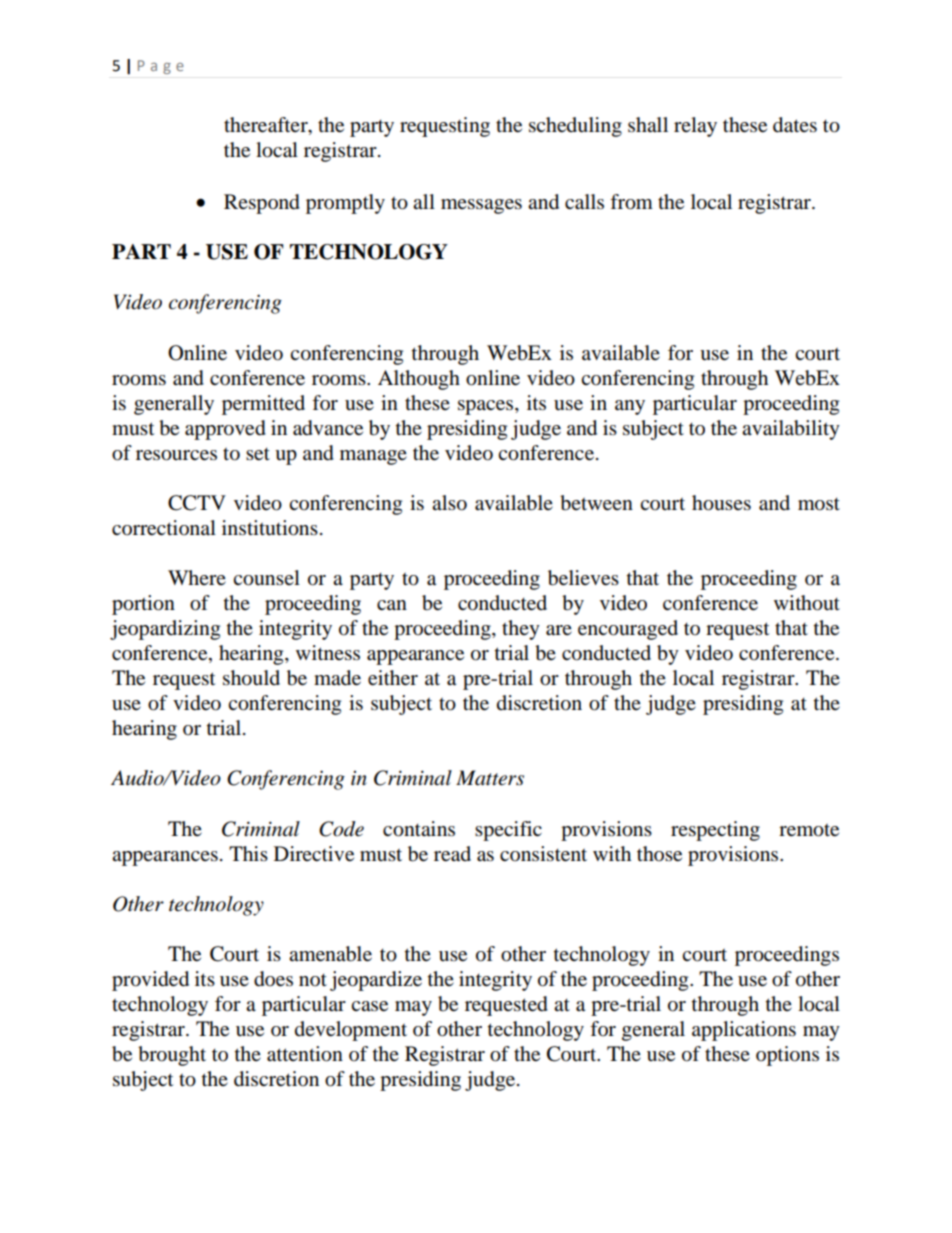 The width and height of the document is (952, 1233). I want to click on respecting, so click(715, 831).
